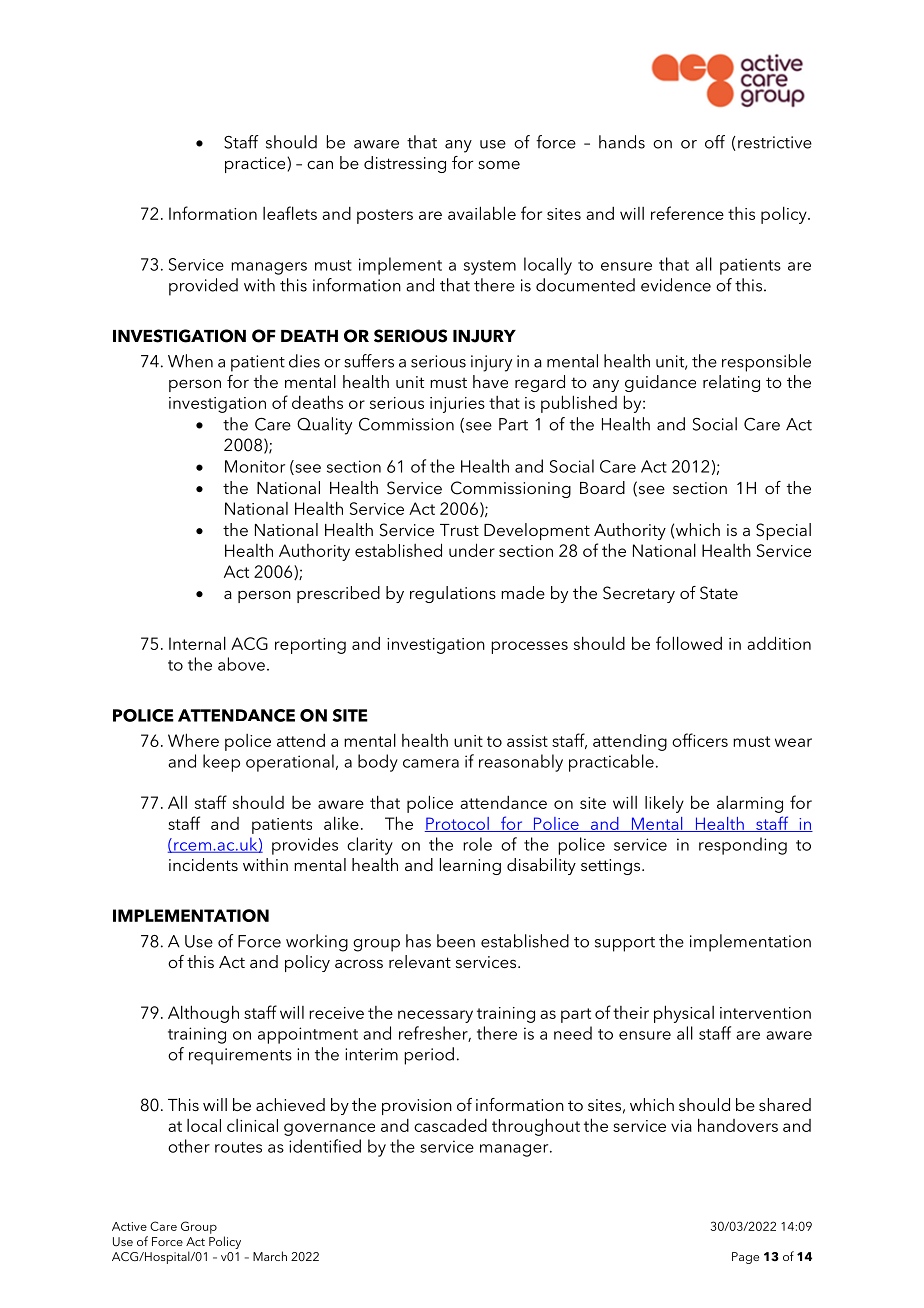  I want to click on practice, so click(256, 165).
